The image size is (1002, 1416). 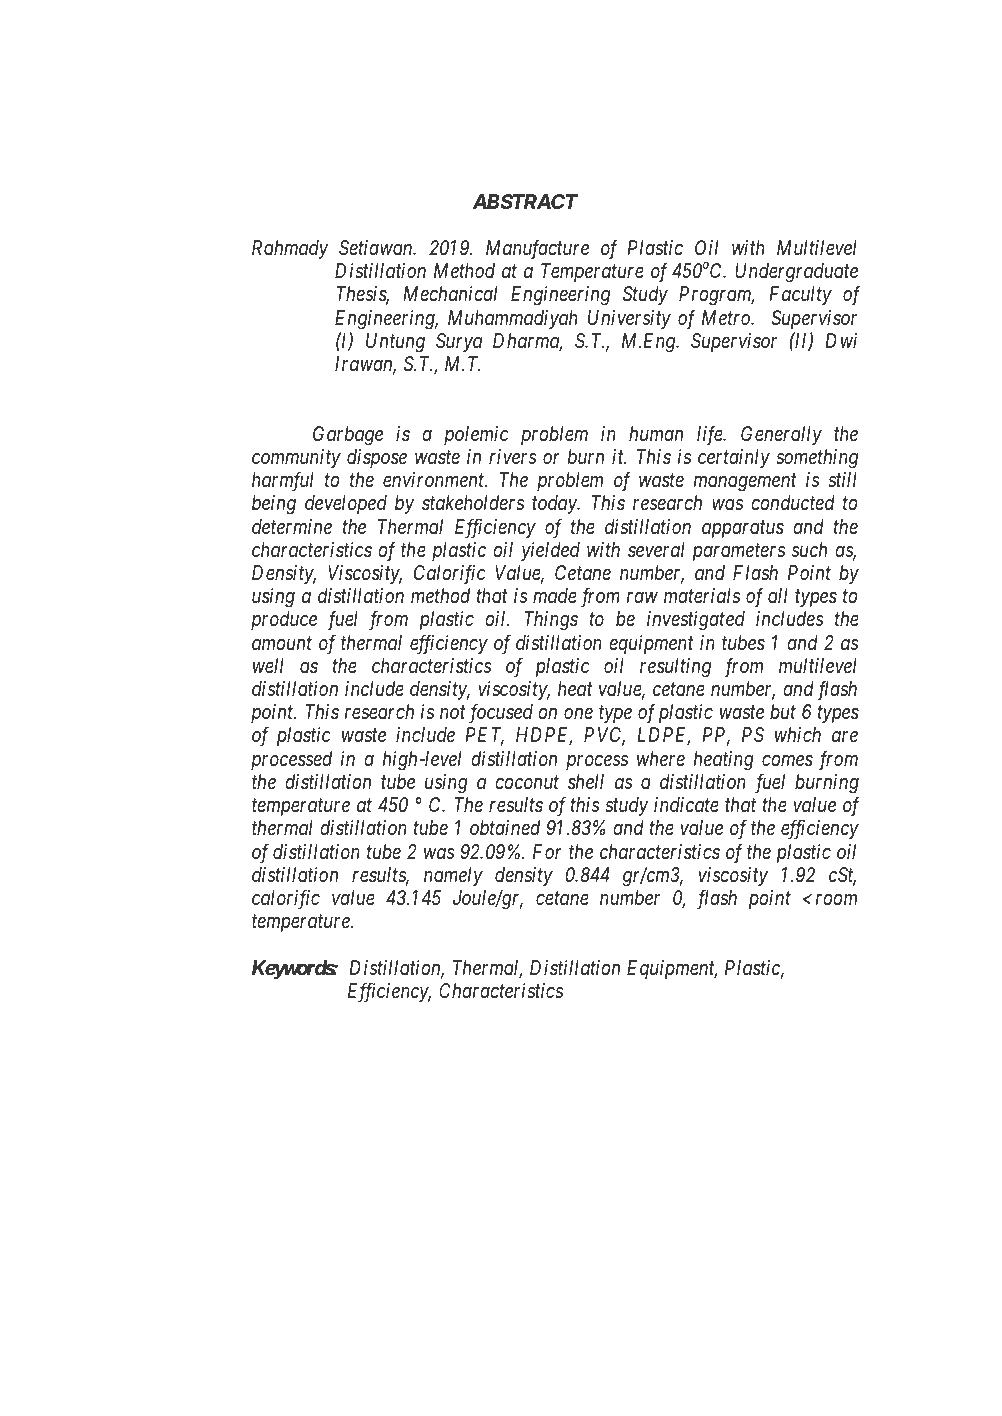 I want to click on yielded, so click(x=550, y=551).
